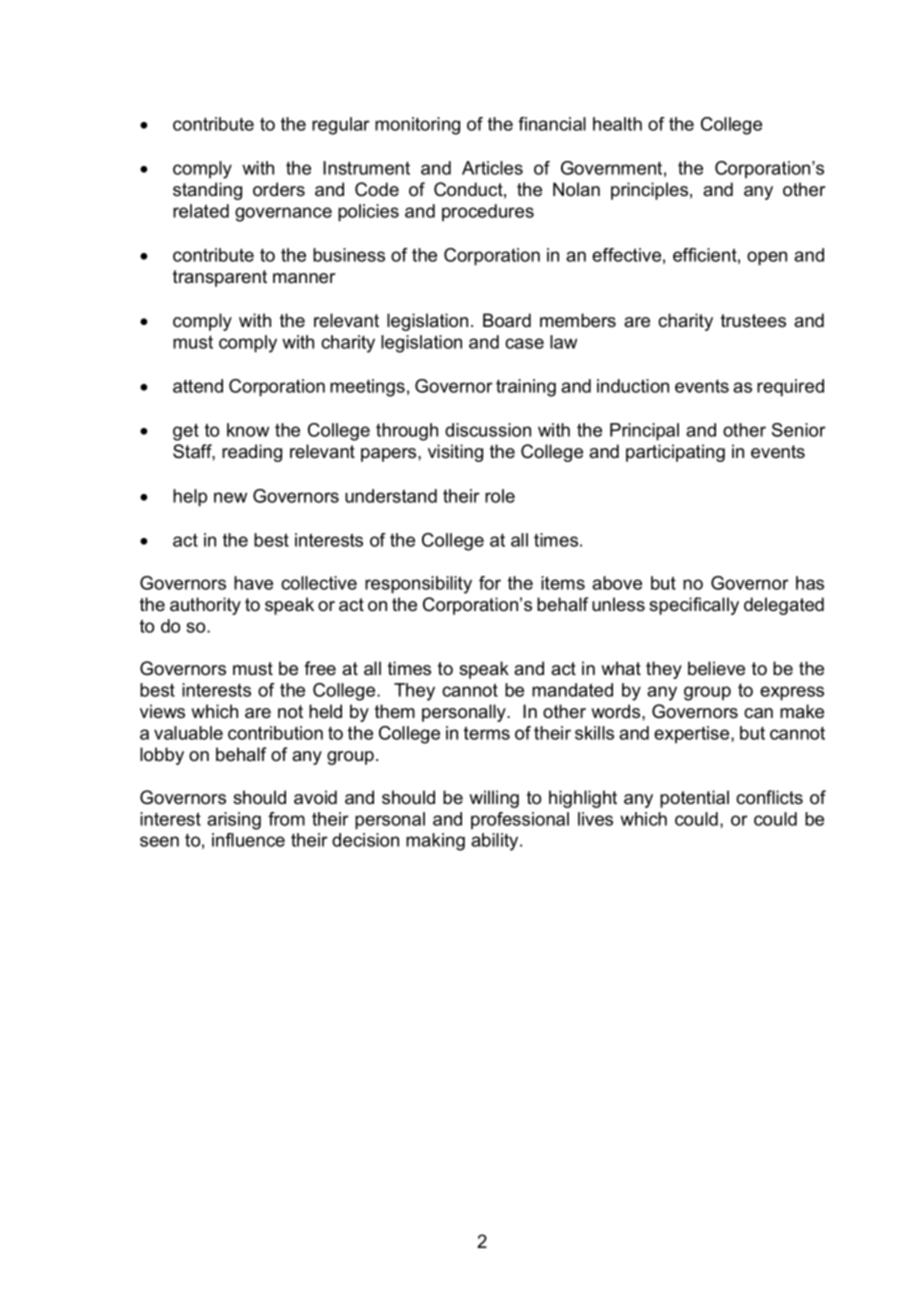 Image resolution: width=924 pixels, height=1308 pixels. What do you see at coordinates (207, 191) in the screenshot?
I see `standing` at bounding box center [207, 191].
